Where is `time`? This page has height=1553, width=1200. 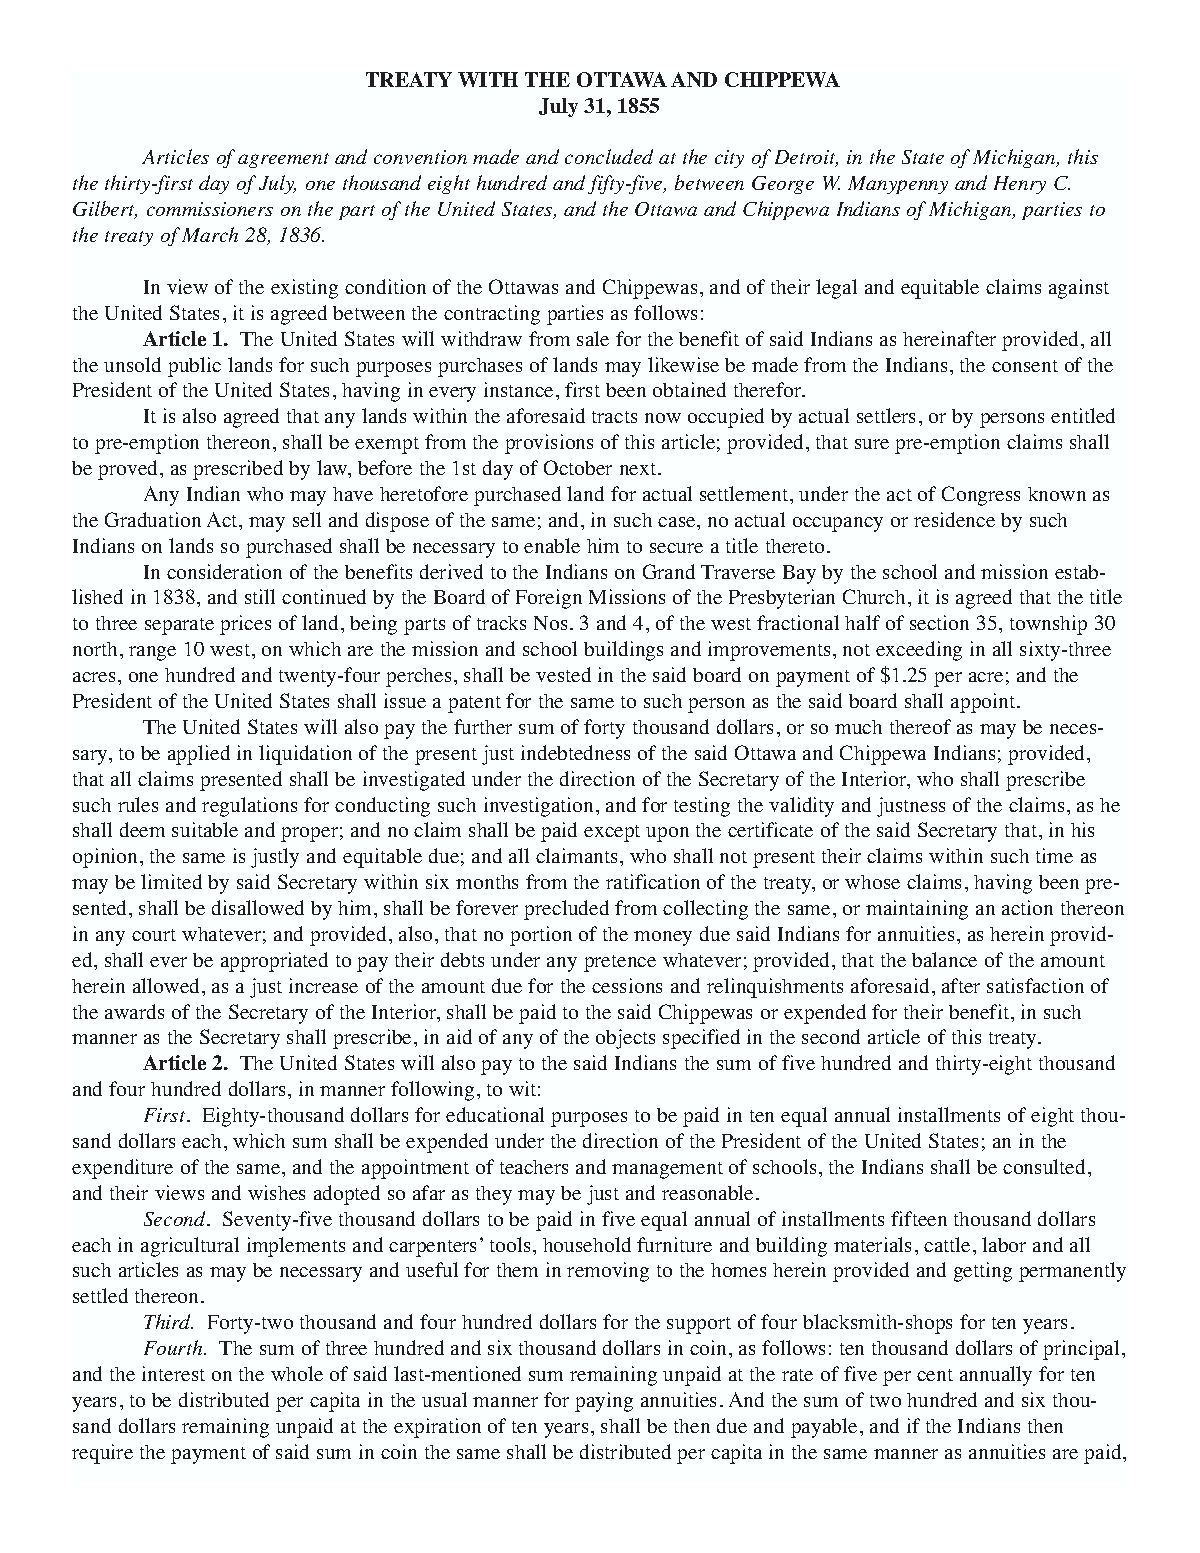 time is located at coordinates (1054, 855).
